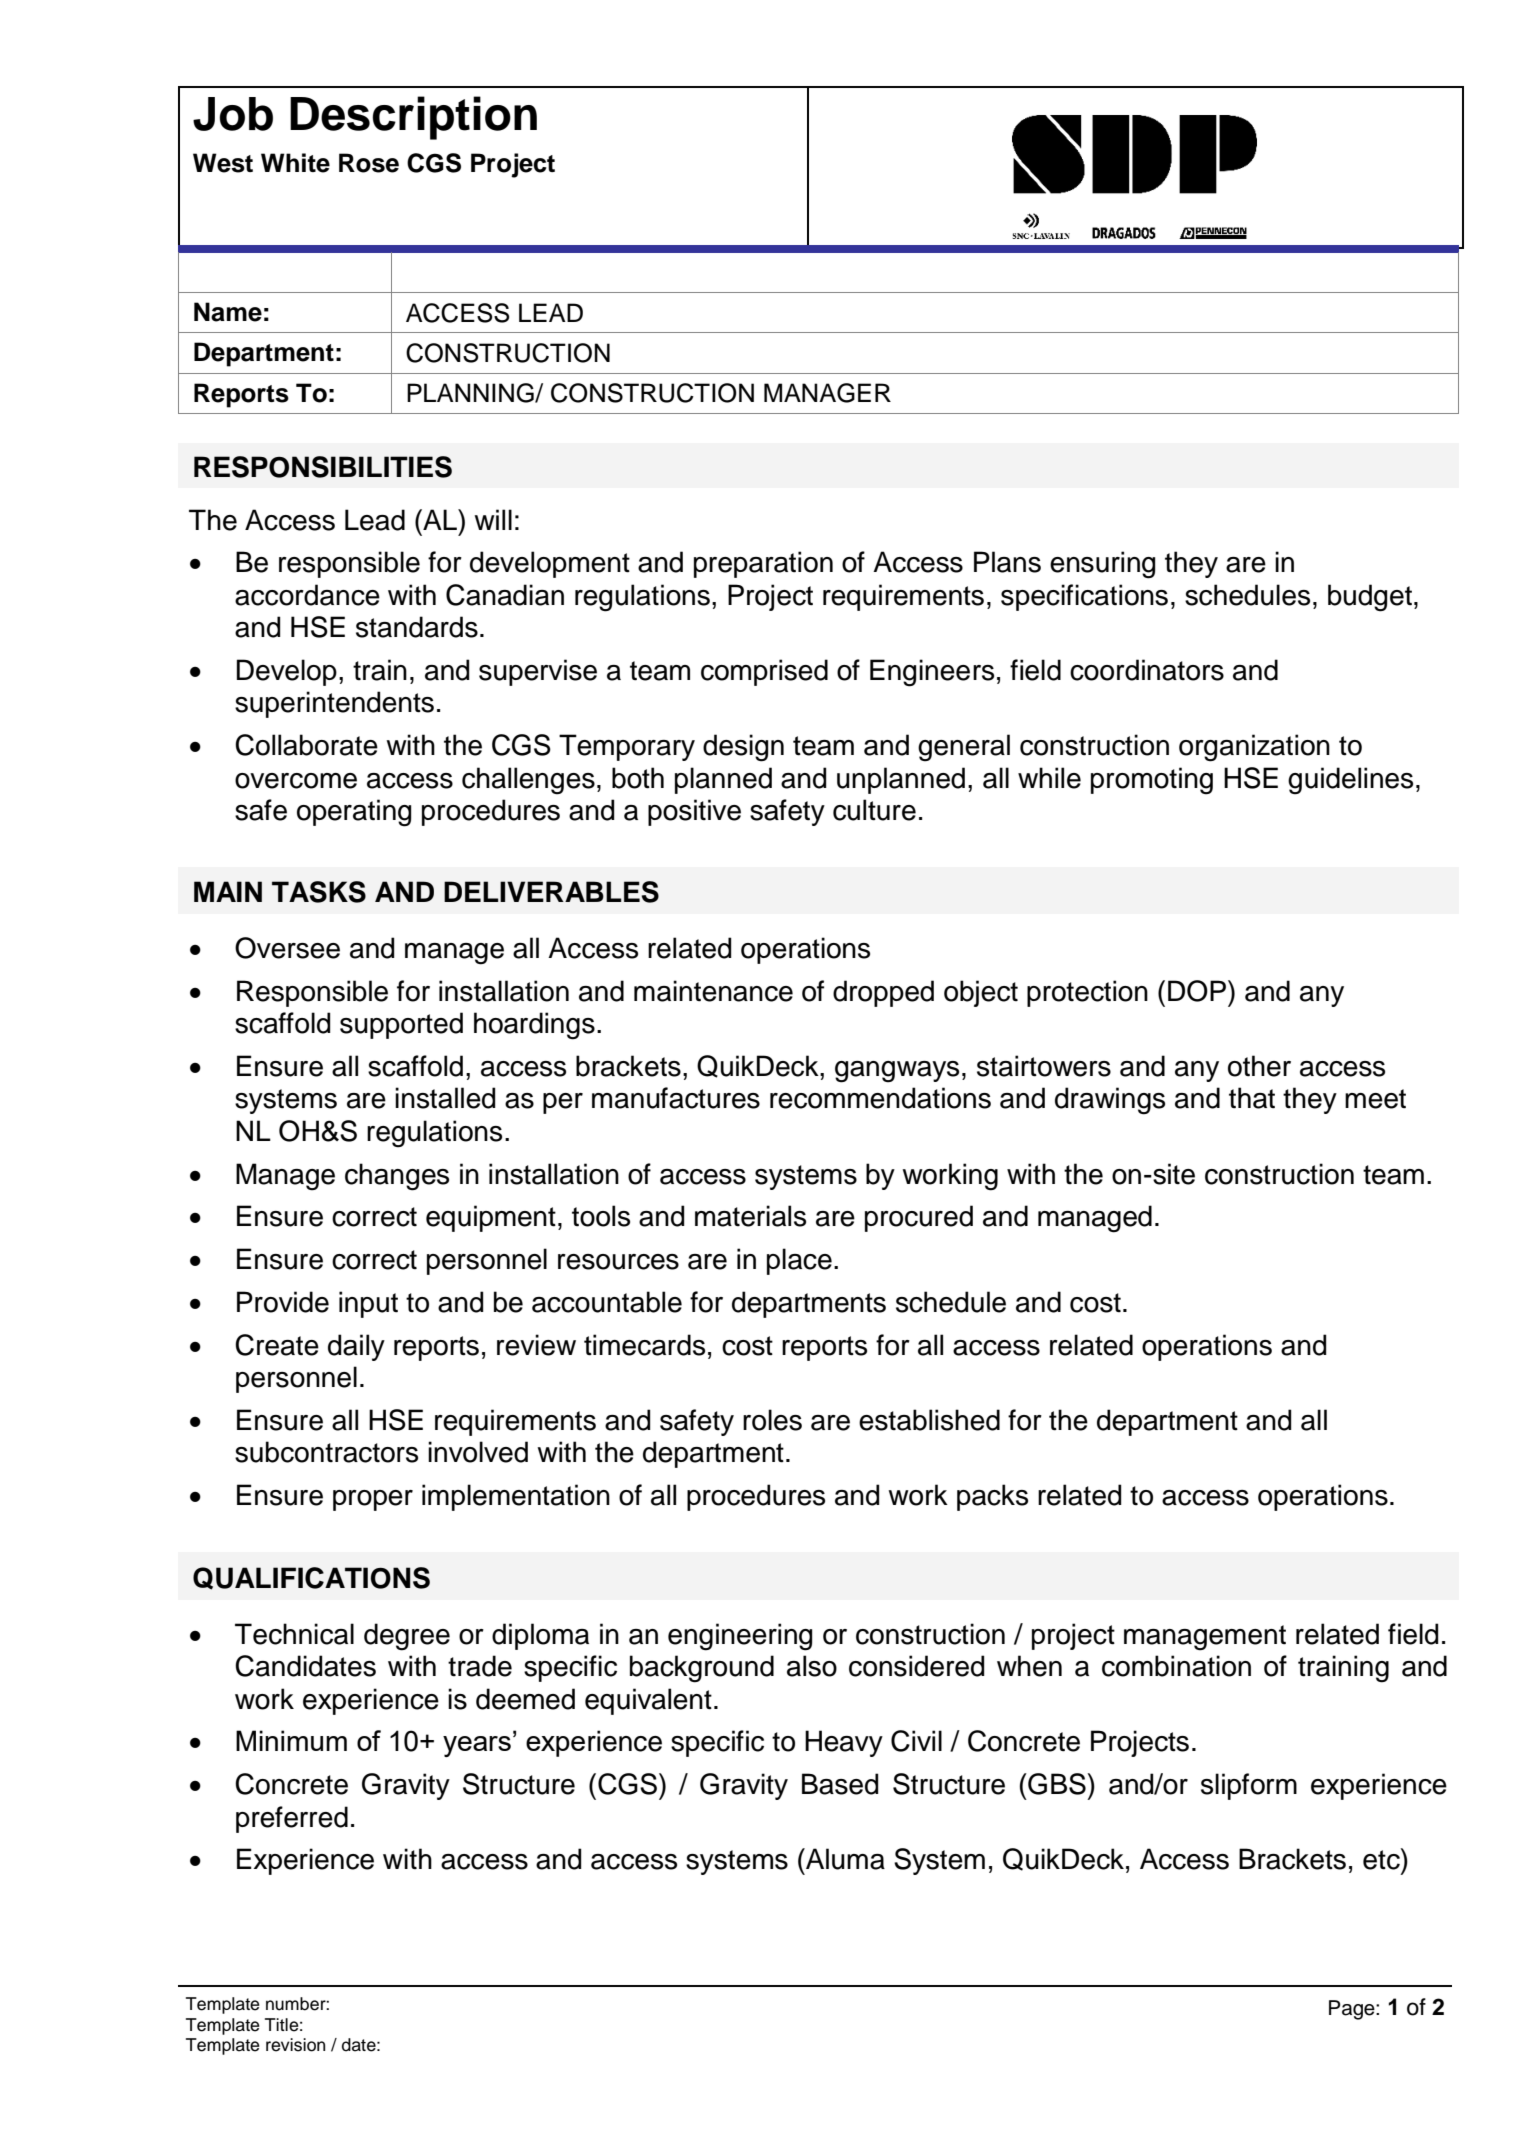 The width and height of the screenshot is (1519, 2149). I want to click on revision, so click(295, 2045).
